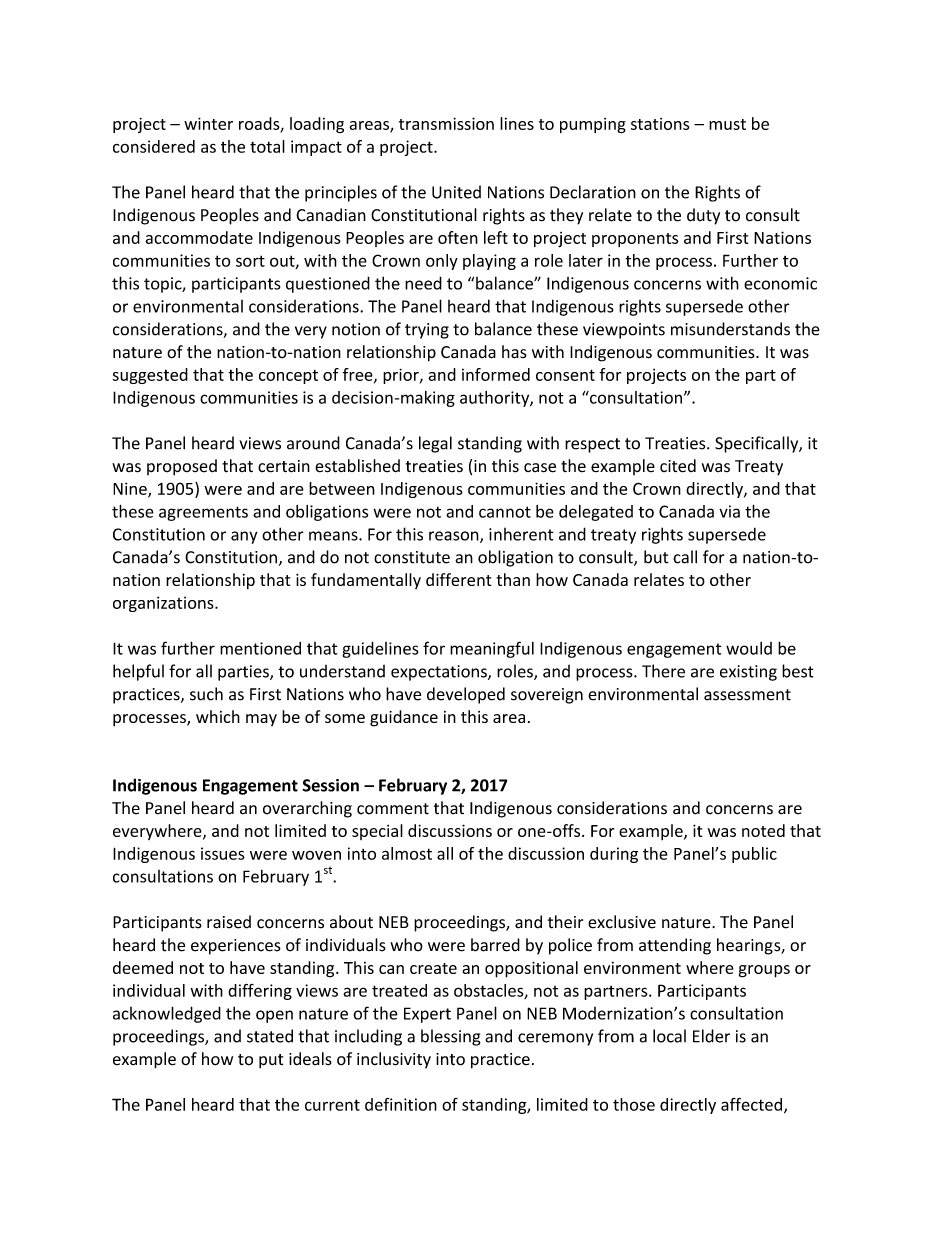  Describe the element at coordinates (271, 1061) in the screenshot. I see `put` at that location.
